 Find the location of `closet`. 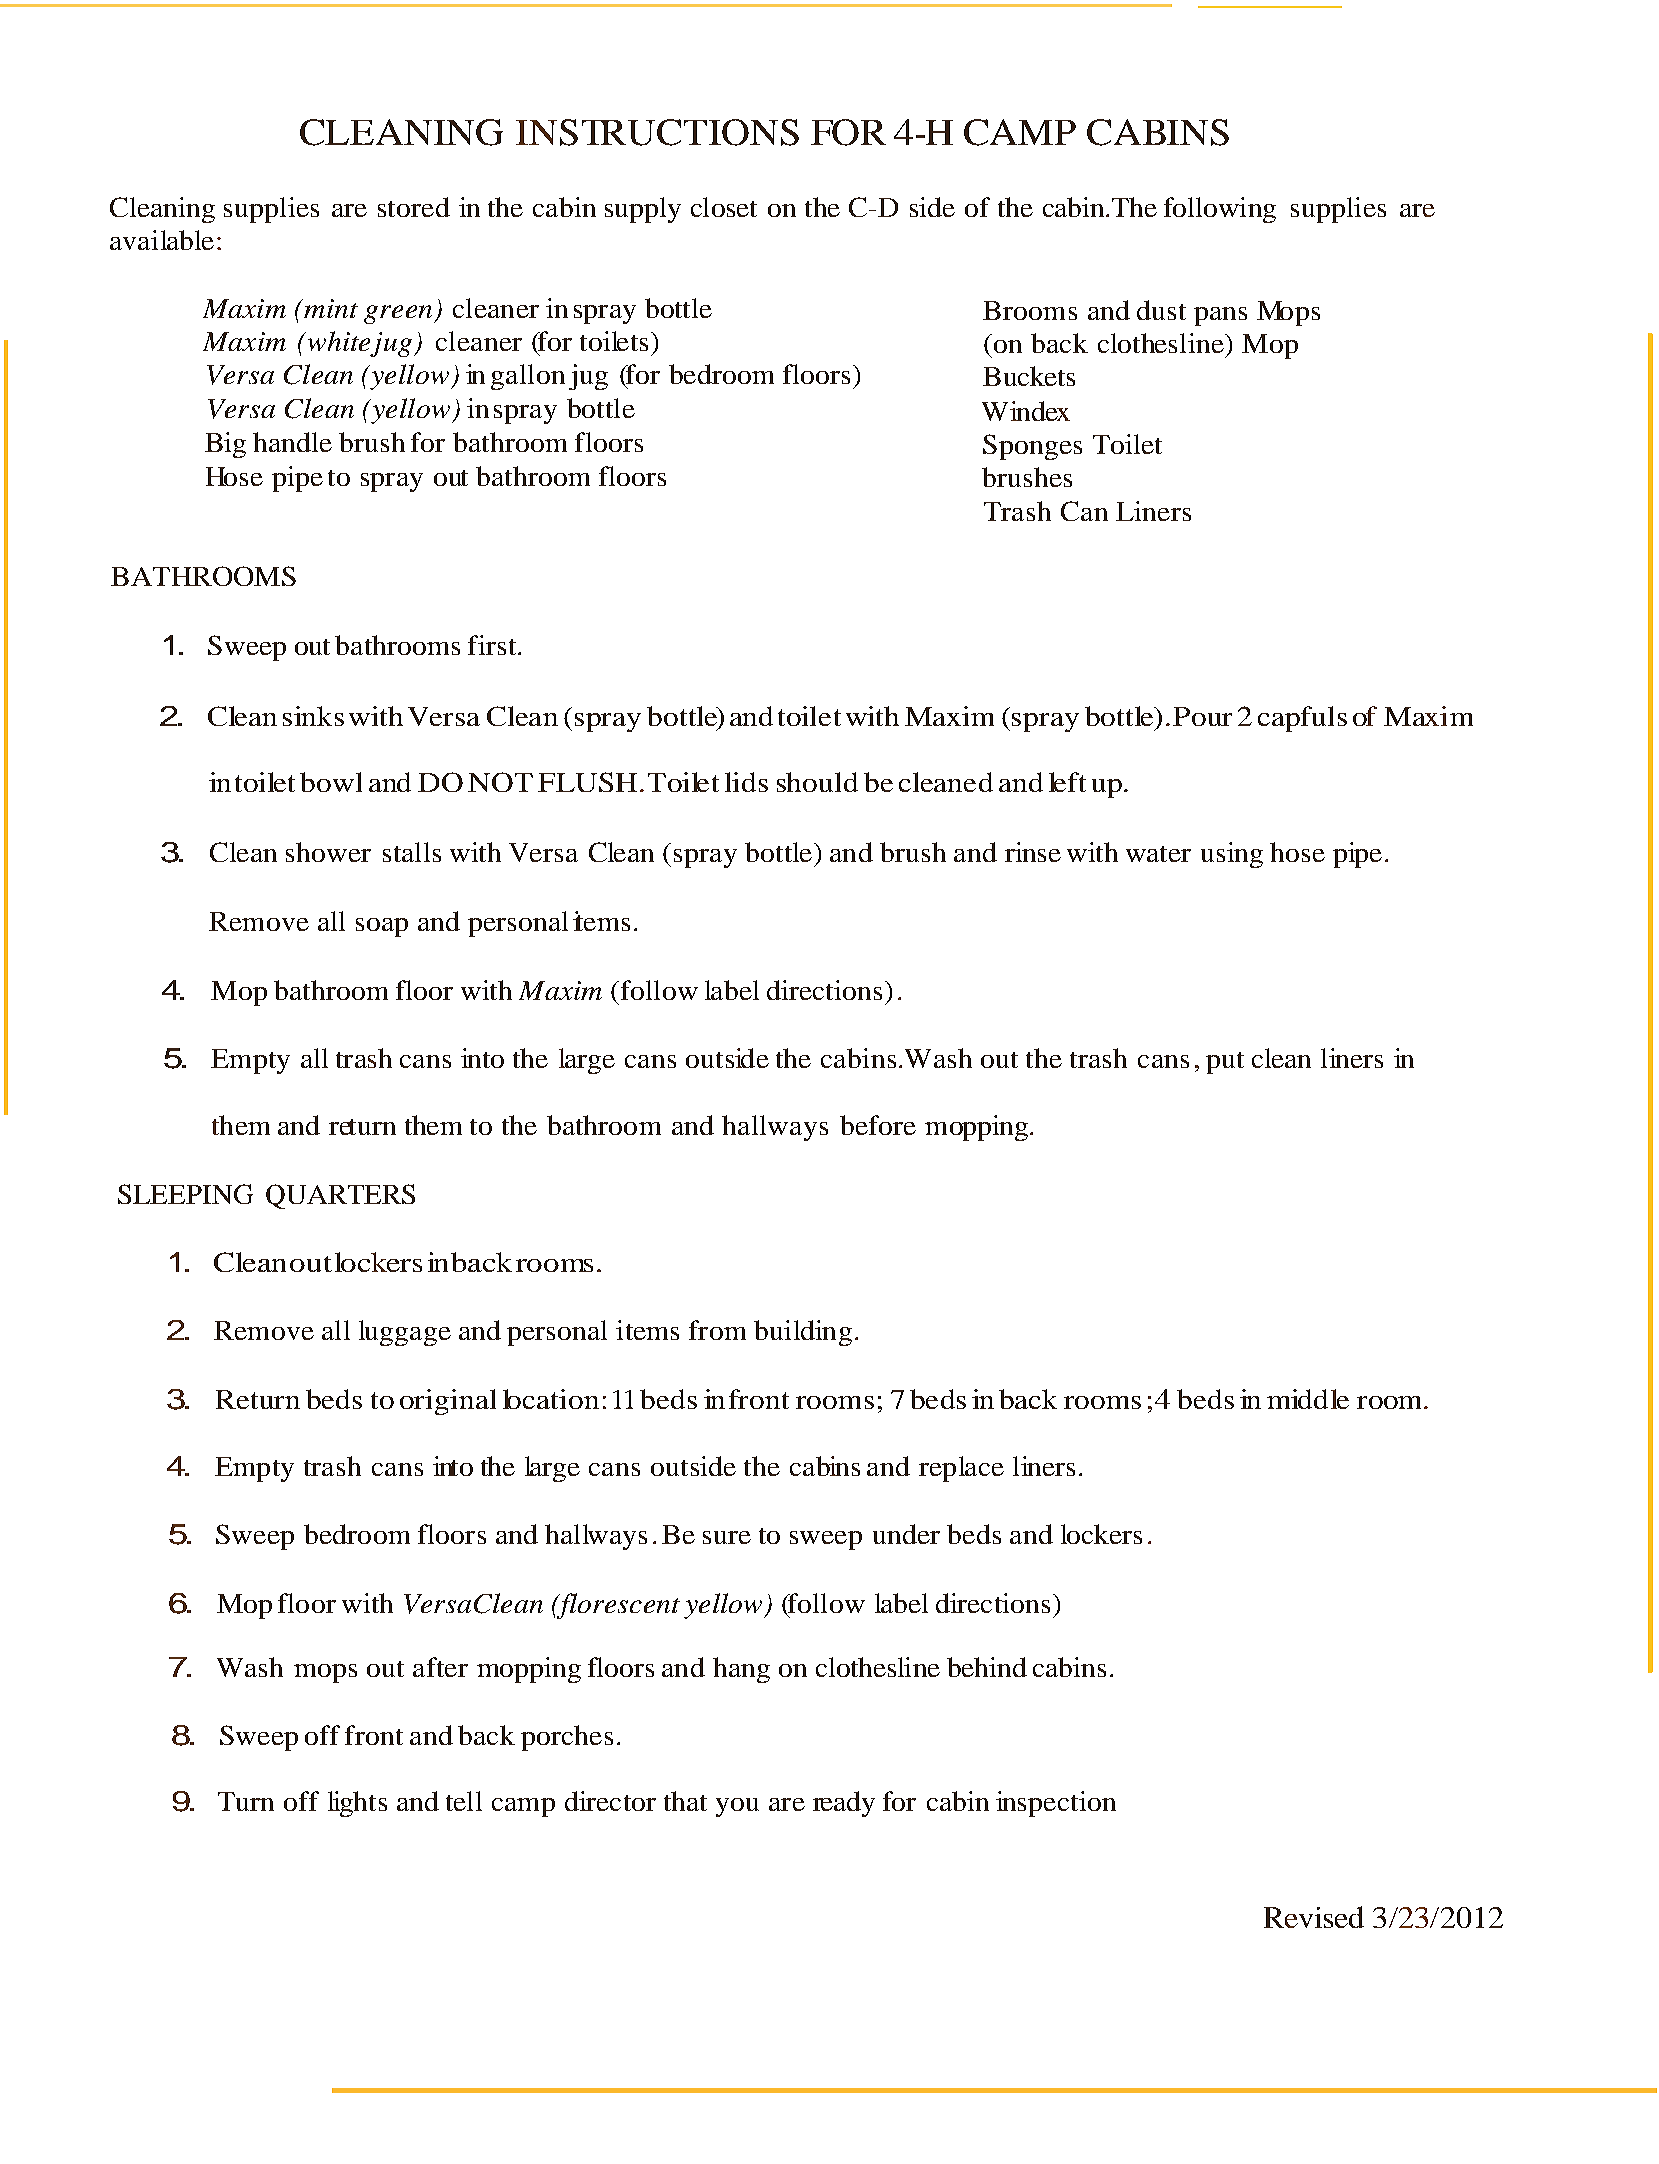

closet is located at coordinates (724, 207).
